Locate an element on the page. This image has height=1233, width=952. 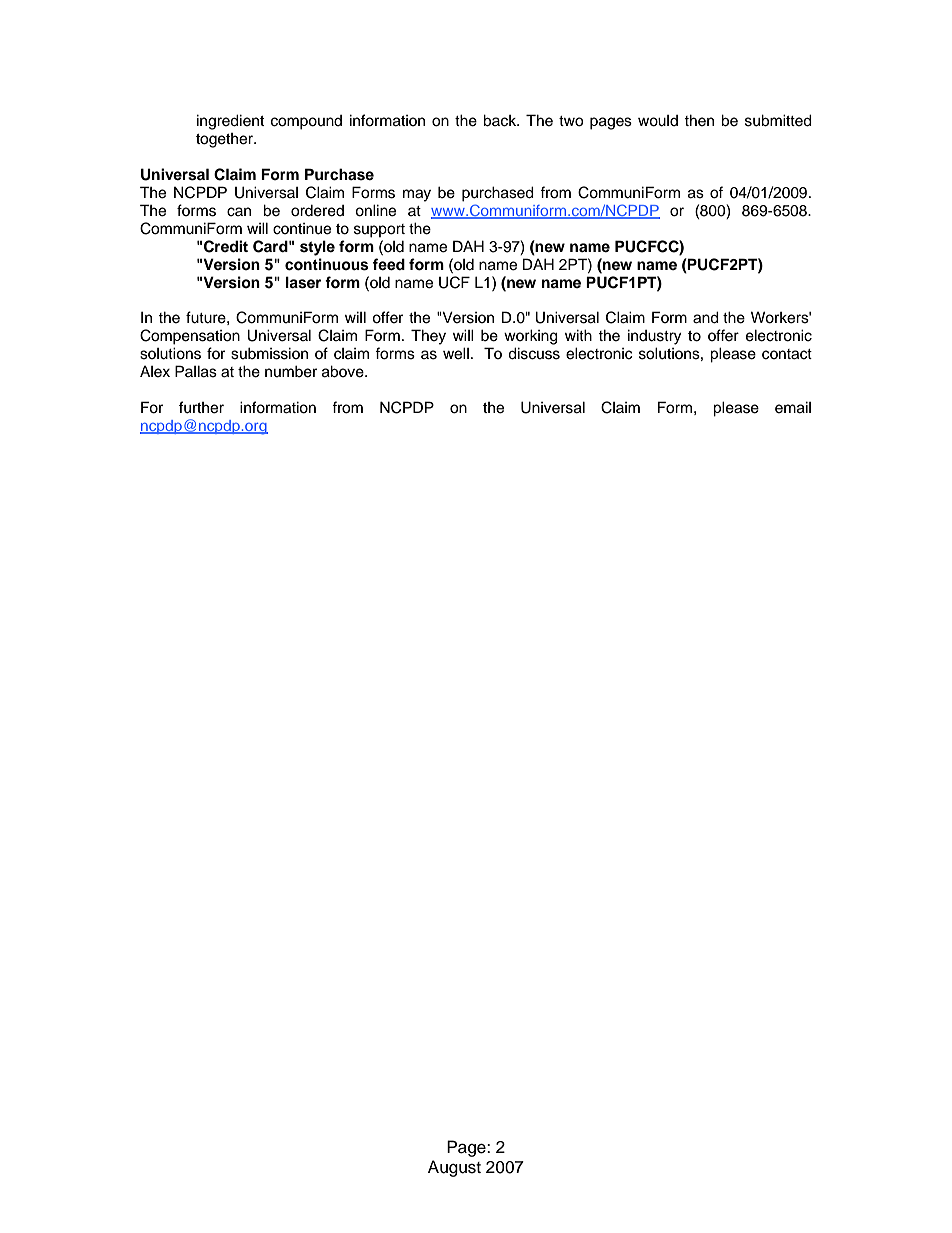
industry is located at coordinates (654, 337).
